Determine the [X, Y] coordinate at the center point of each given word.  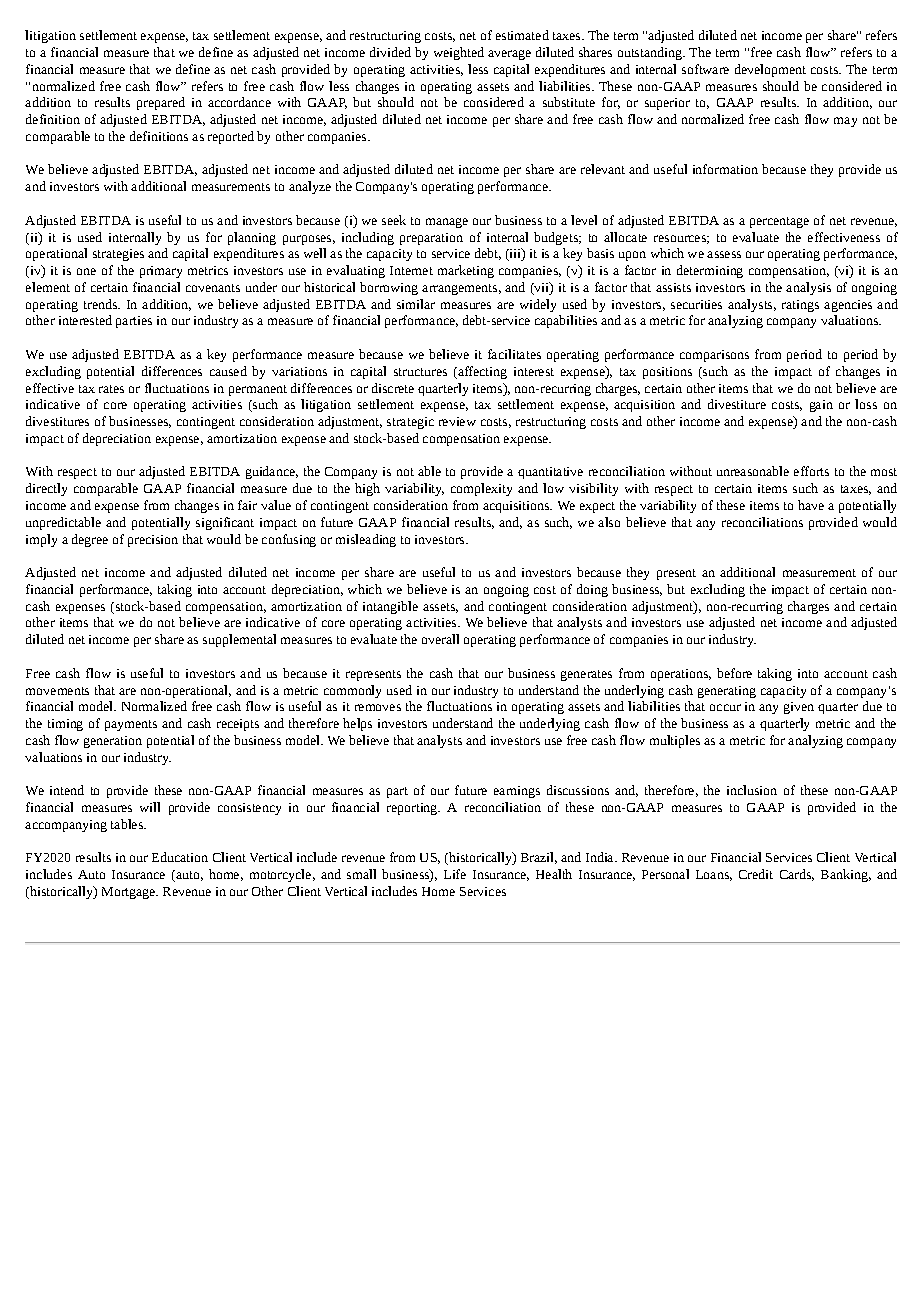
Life [455, 874]
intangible [390, 607]
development [770, 70]
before [734, 673]
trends [101, 304]
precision [153, 541]
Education [180, 857]
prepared [161, 103]
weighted [459, 53]
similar [416, 304]
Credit [756, 874]
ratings [800, 306]
